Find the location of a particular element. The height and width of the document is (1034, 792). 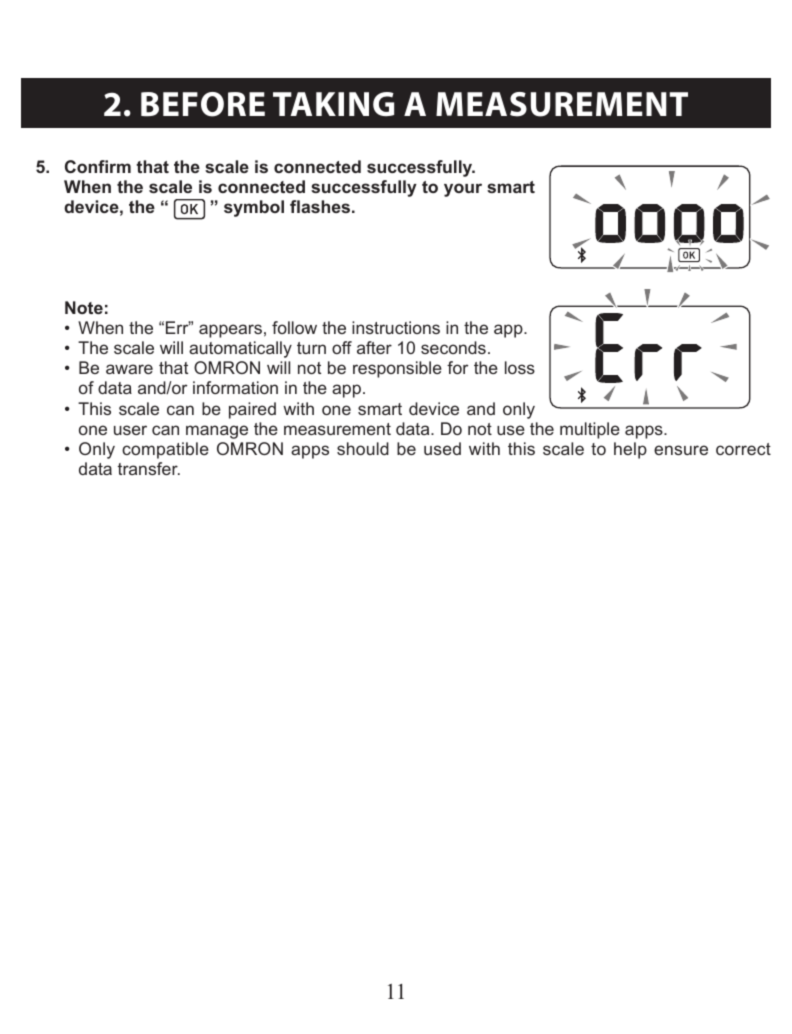

responsible is located at coordinates (397, 369).
